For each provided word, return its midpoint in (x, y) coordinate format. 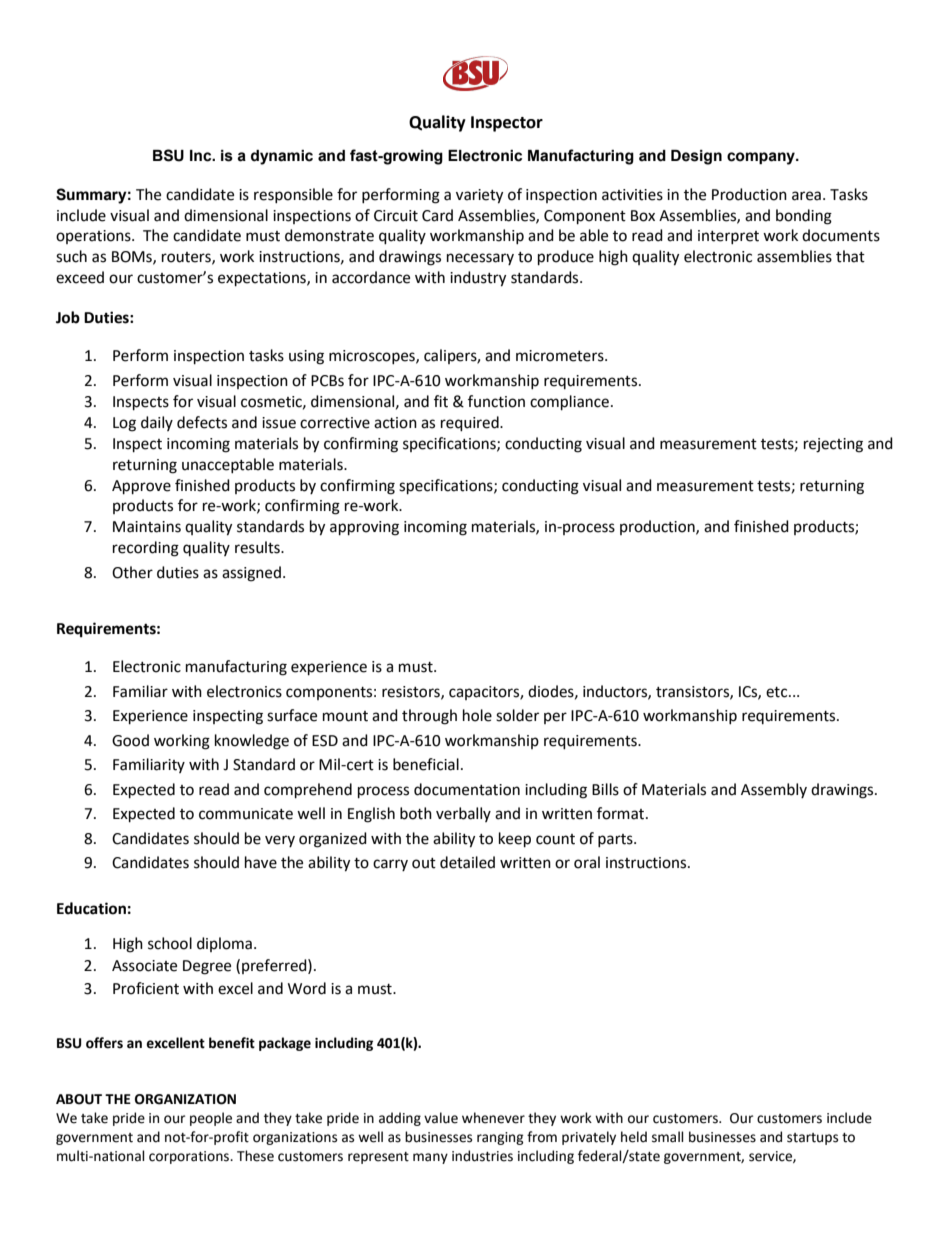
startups (812, 1139)
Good (130, 740)
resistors (412, 692)
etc (778, 692)
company (762, 158)
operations (94, 237)
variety (479, 196)
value (441, 1118)
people (211, 1119)
